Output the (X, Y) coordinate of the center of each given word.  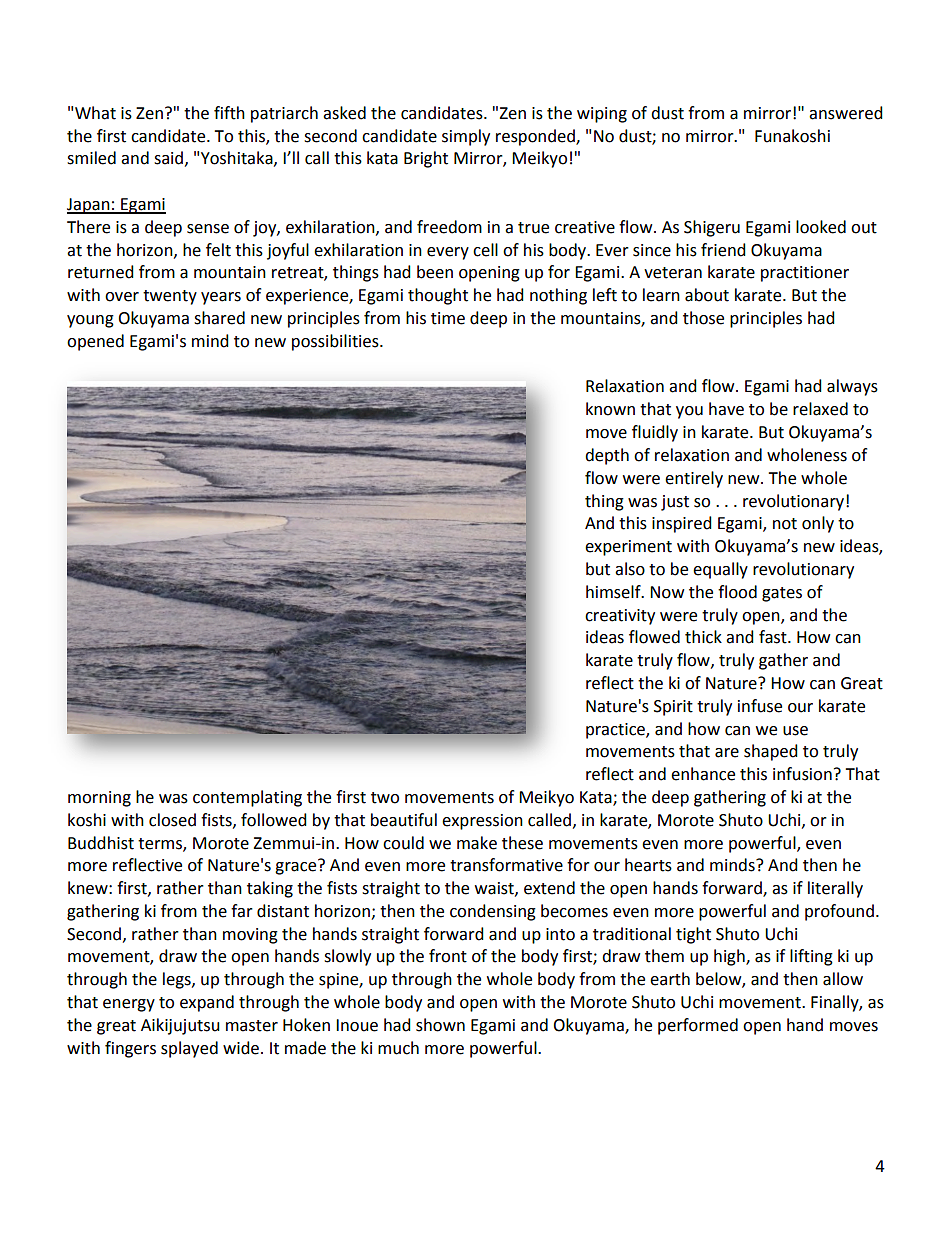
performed (698, 1026)
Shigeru (712, 228)
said (168, 158)
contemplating (247, 798)
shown (440, 1025)
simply (466, 137)
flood (737, 592)
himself (614, 592)
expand (207, 1003)
